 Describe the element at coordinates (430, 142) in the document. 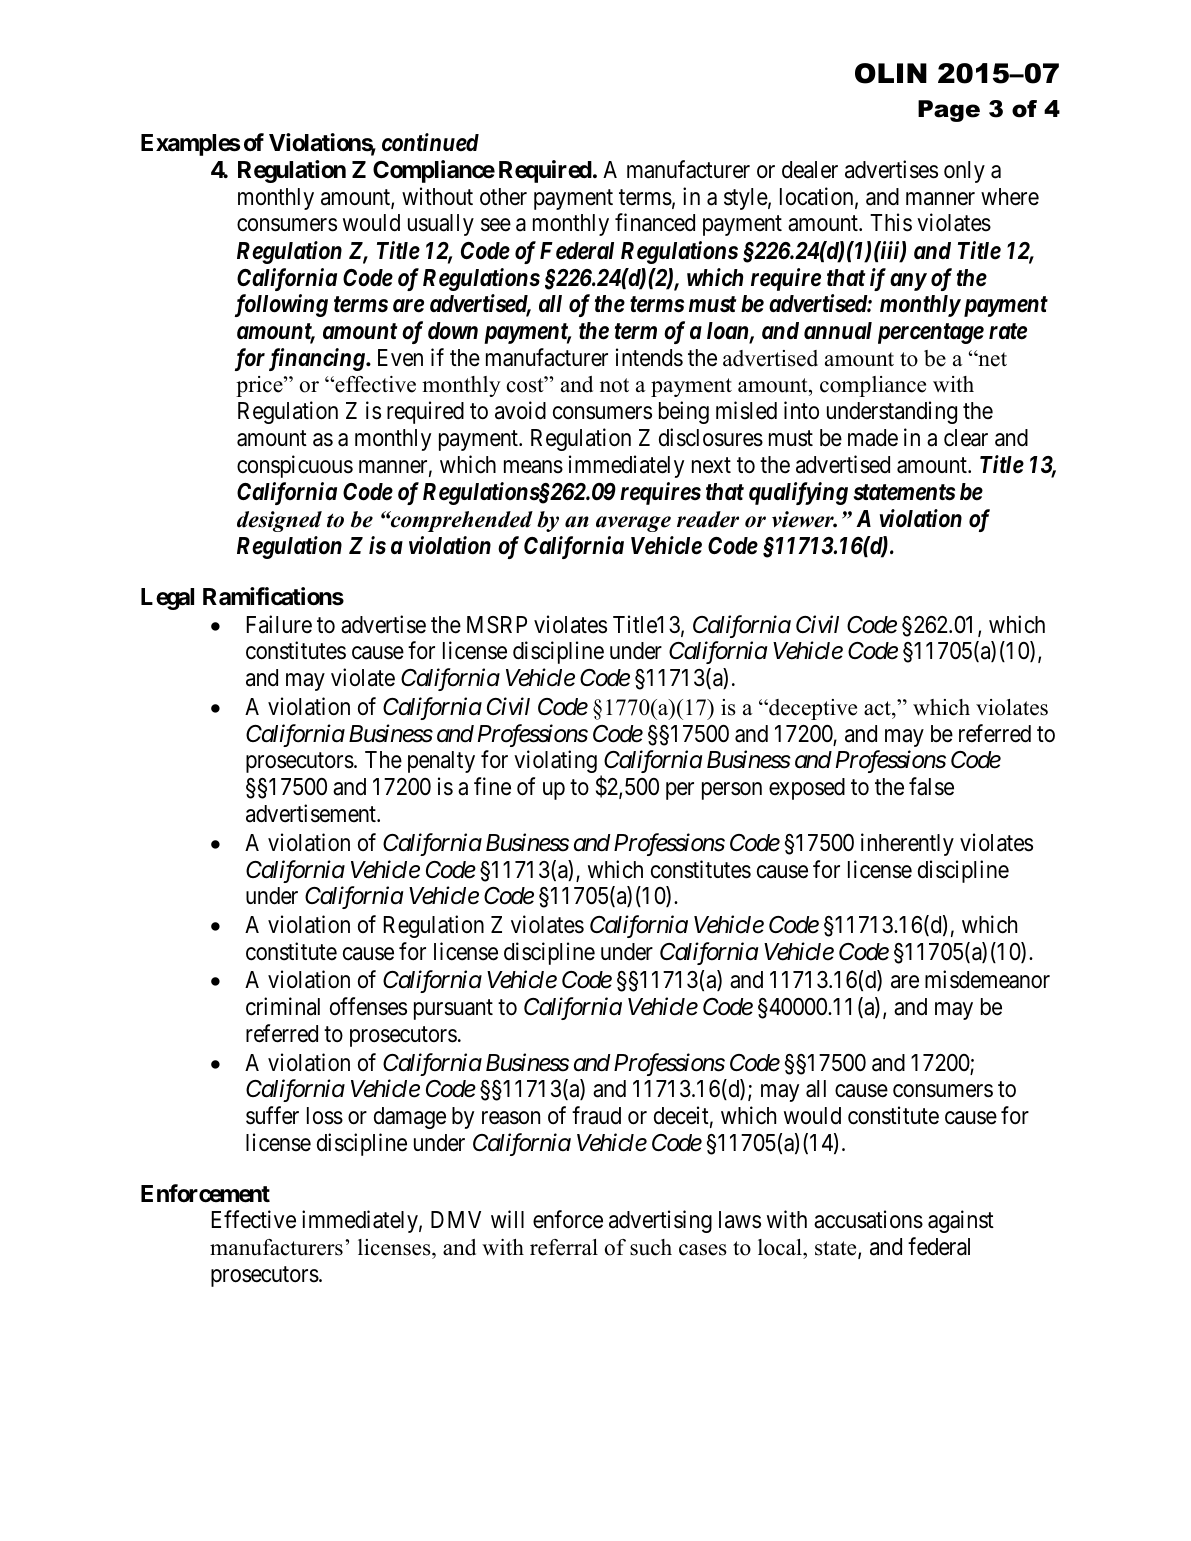

I see `continued` at that location.
